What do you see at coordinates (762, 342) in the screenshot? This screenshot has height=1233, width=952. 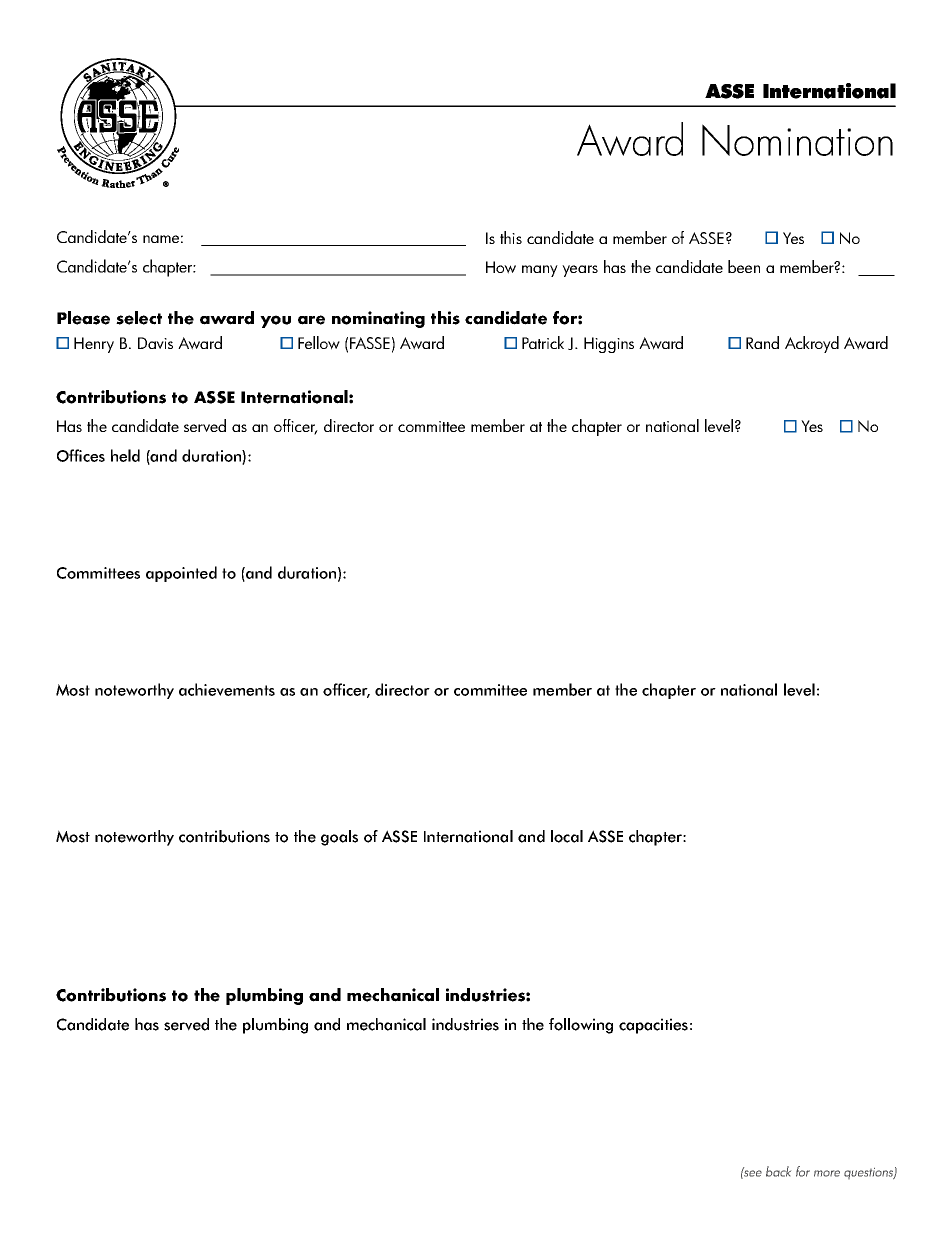 I see `Rand` at bounding box center [762, 342].
